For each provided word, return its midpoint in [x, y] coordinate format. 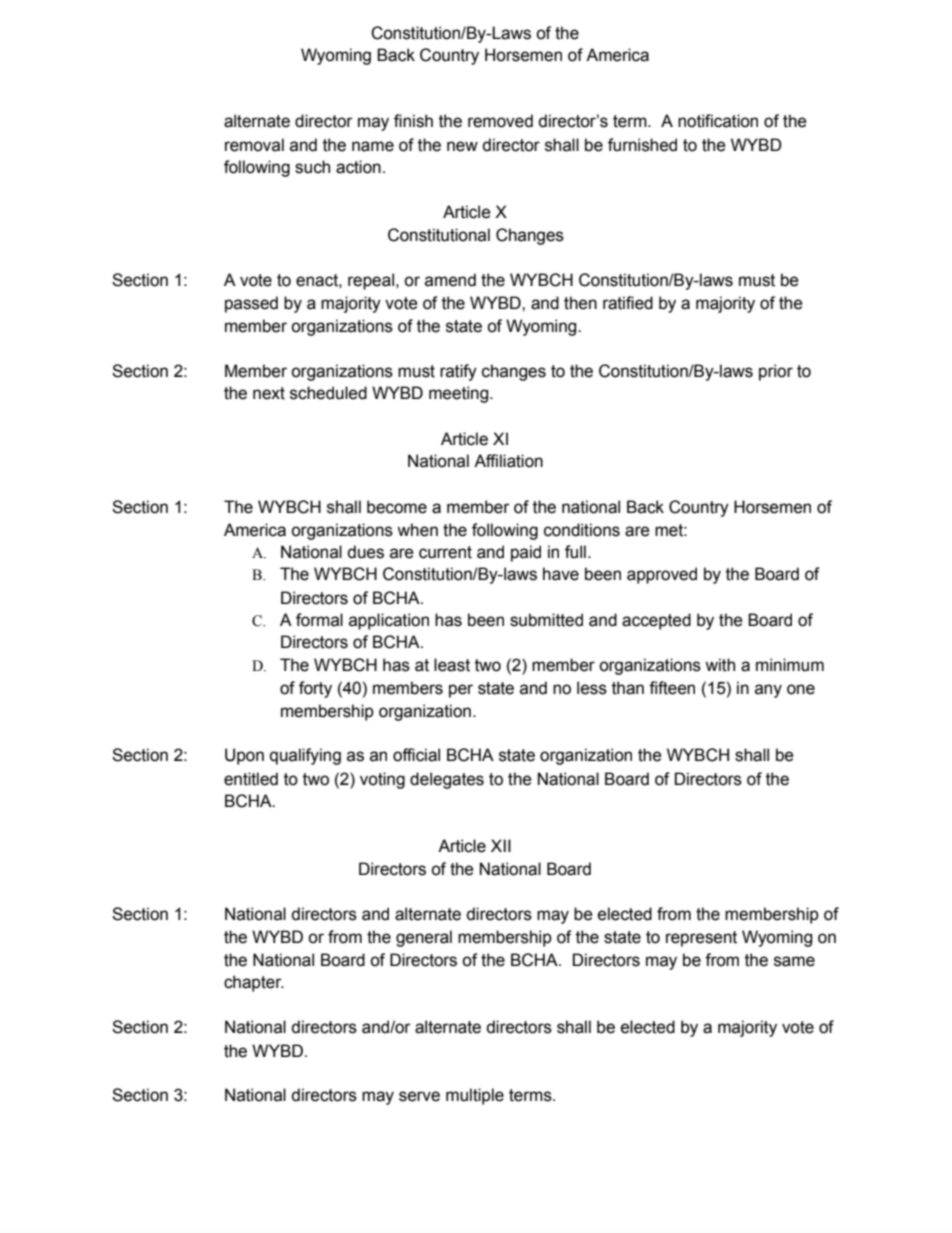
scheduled [328, 393]
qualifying [305, 756]
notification [718, 121]
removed [500, 121]
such [312, 167]
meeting [460, 394]
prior [776, 372]
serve [419, 1096]
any [768, 691]
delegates [447, 780]
